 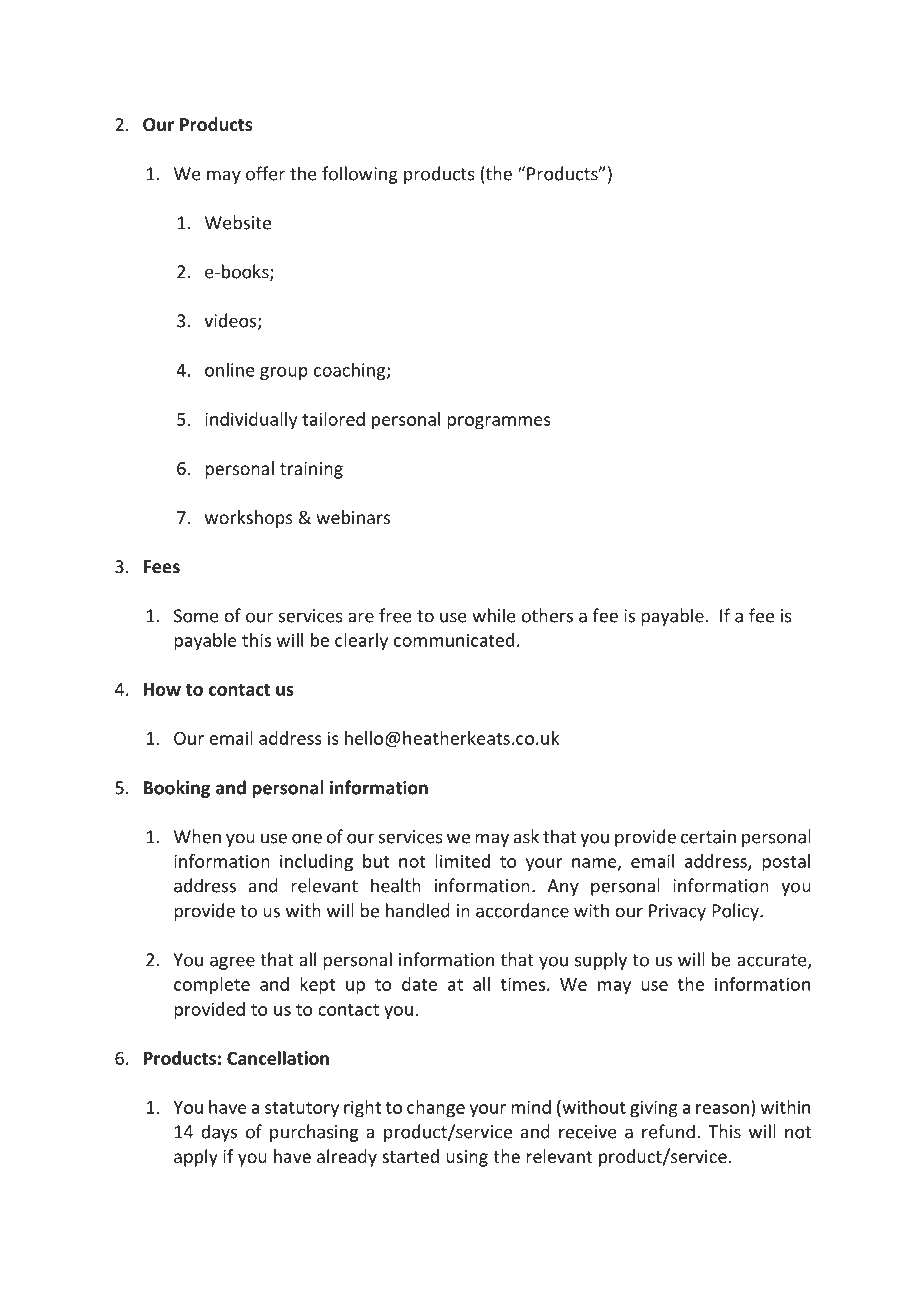 I want to click on tailored, so click(x=333, y=419).
